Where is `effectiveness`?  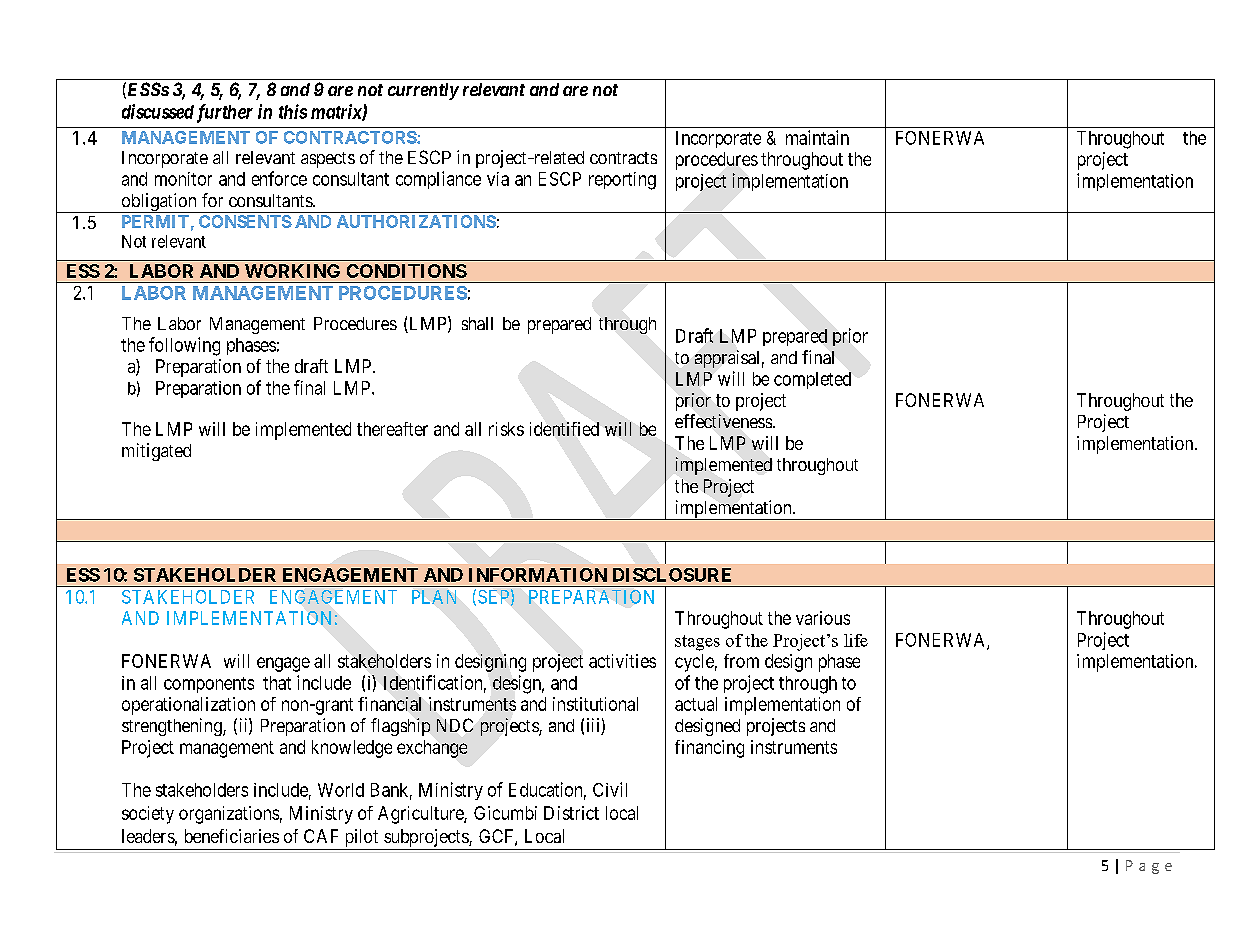 effectiveness is located at coordinates (724, 421).
